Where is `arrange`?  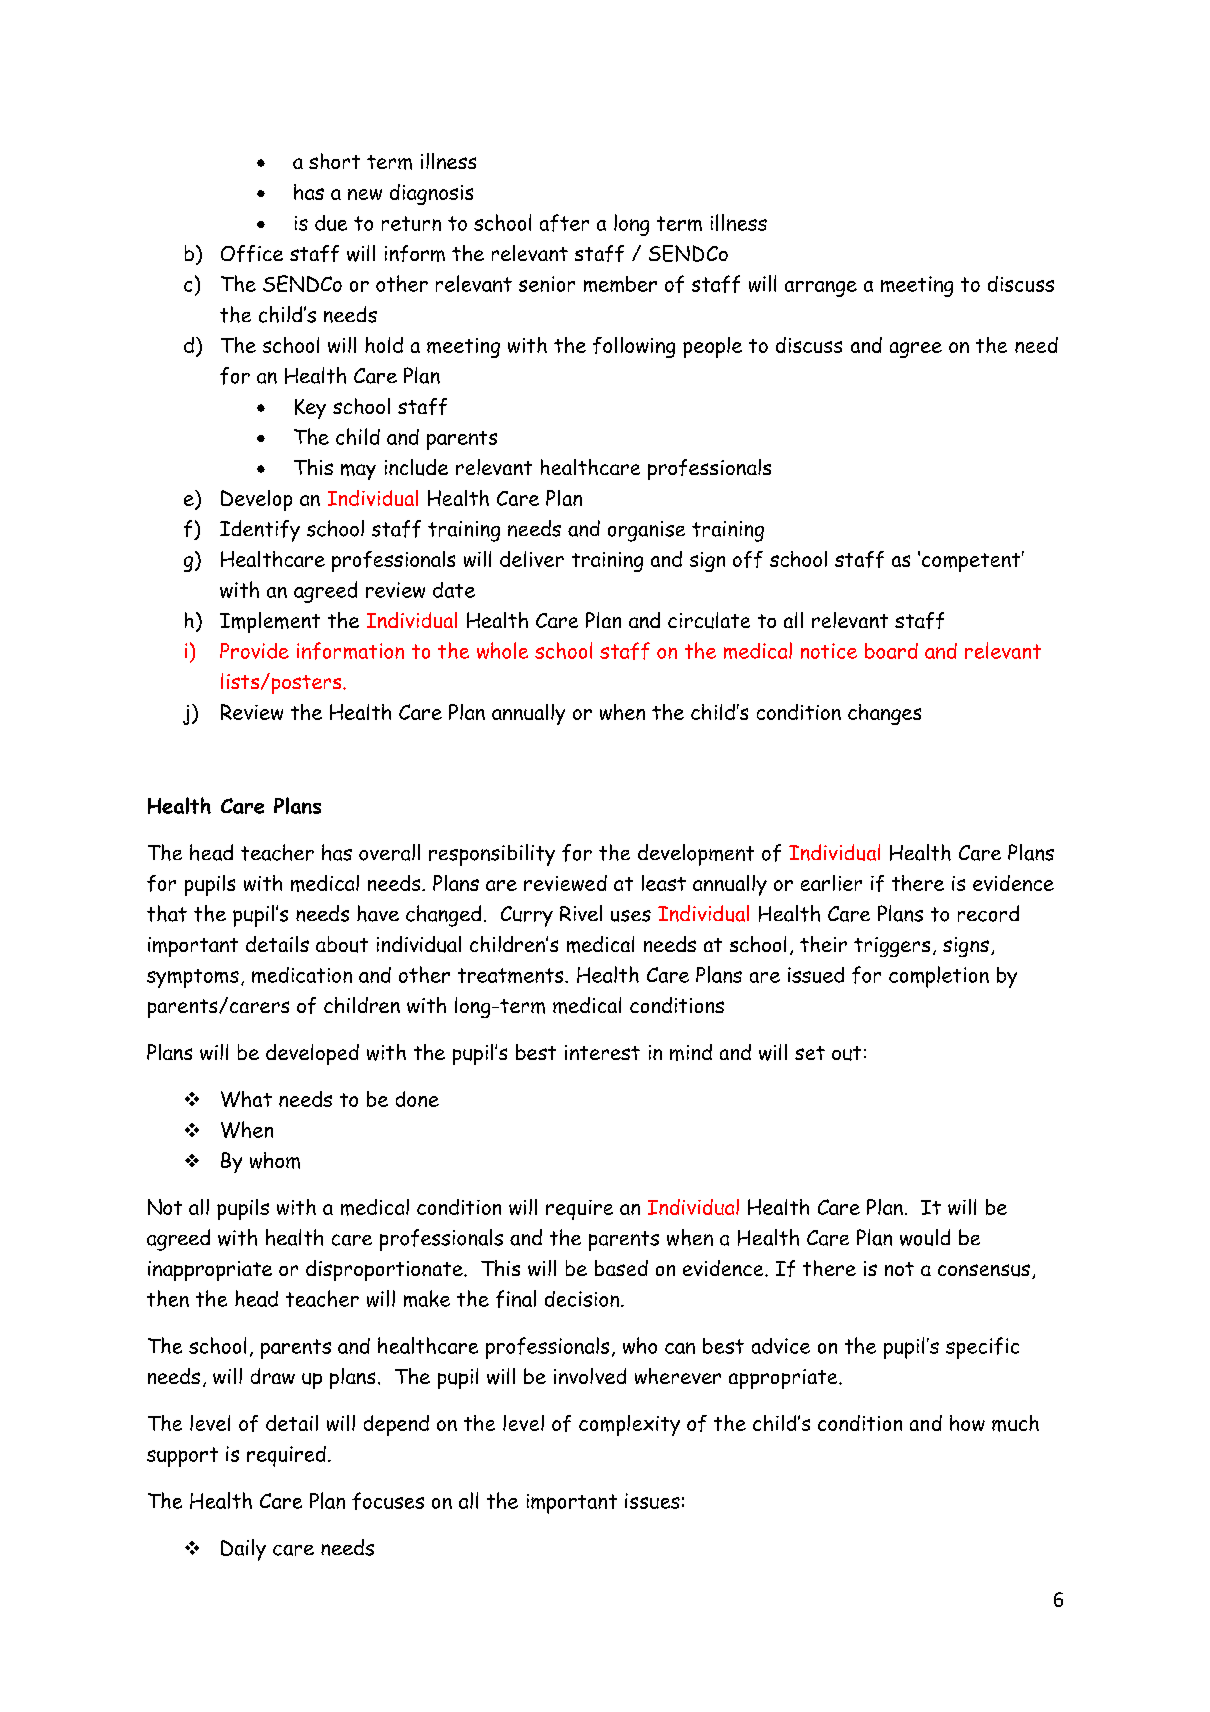 arrange is located at coordinates (821, 289).
